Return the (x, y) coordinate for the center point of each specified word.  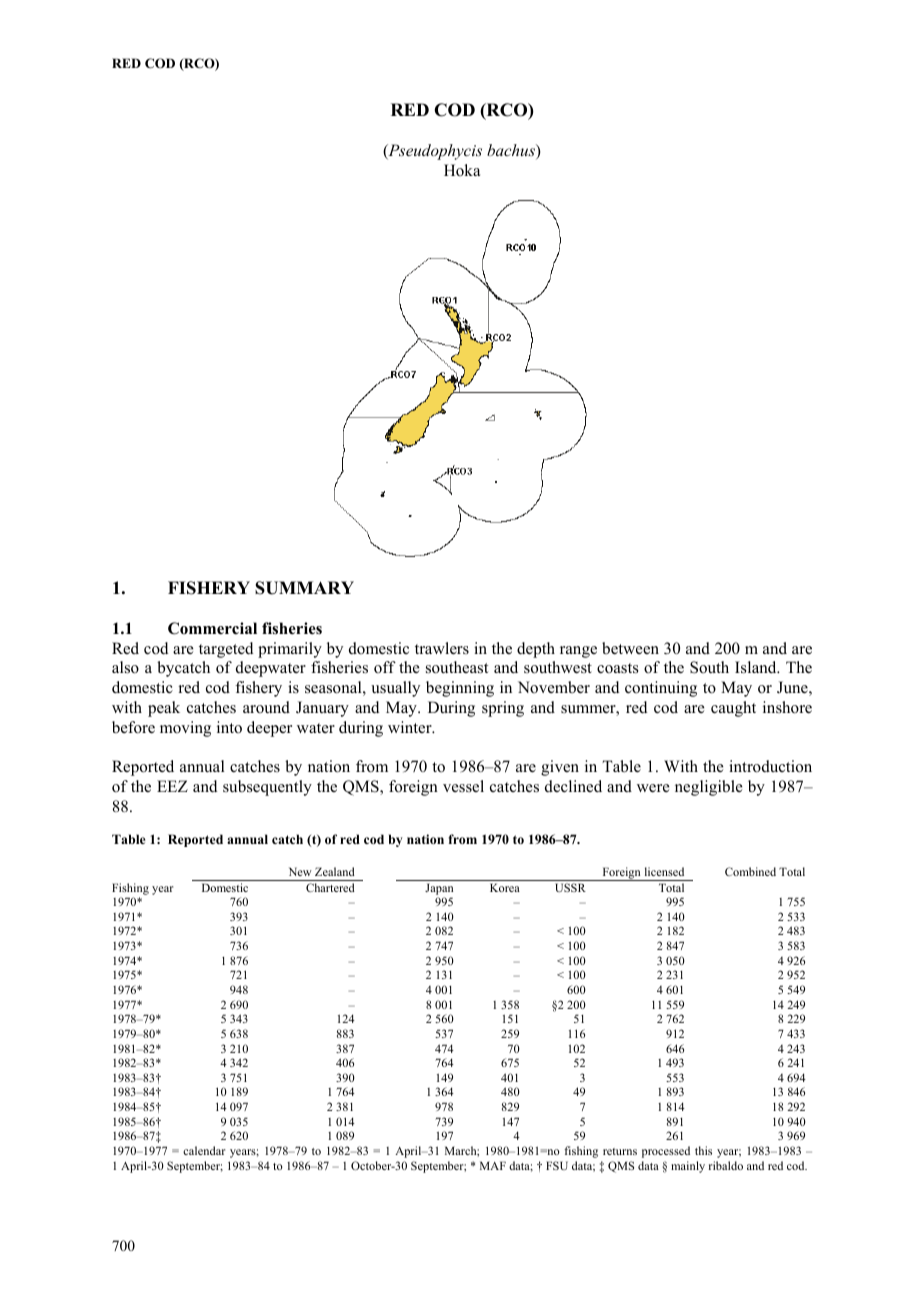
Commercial (212, 628)
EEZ (172, 786)
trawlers (442, 648)
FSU (557, 1165)
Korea (505, 887)
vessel (463, 786)
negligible (709, 788)
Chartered (330, 887)
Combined (750, 871)
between (630, 648)
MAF (493, 1165)
